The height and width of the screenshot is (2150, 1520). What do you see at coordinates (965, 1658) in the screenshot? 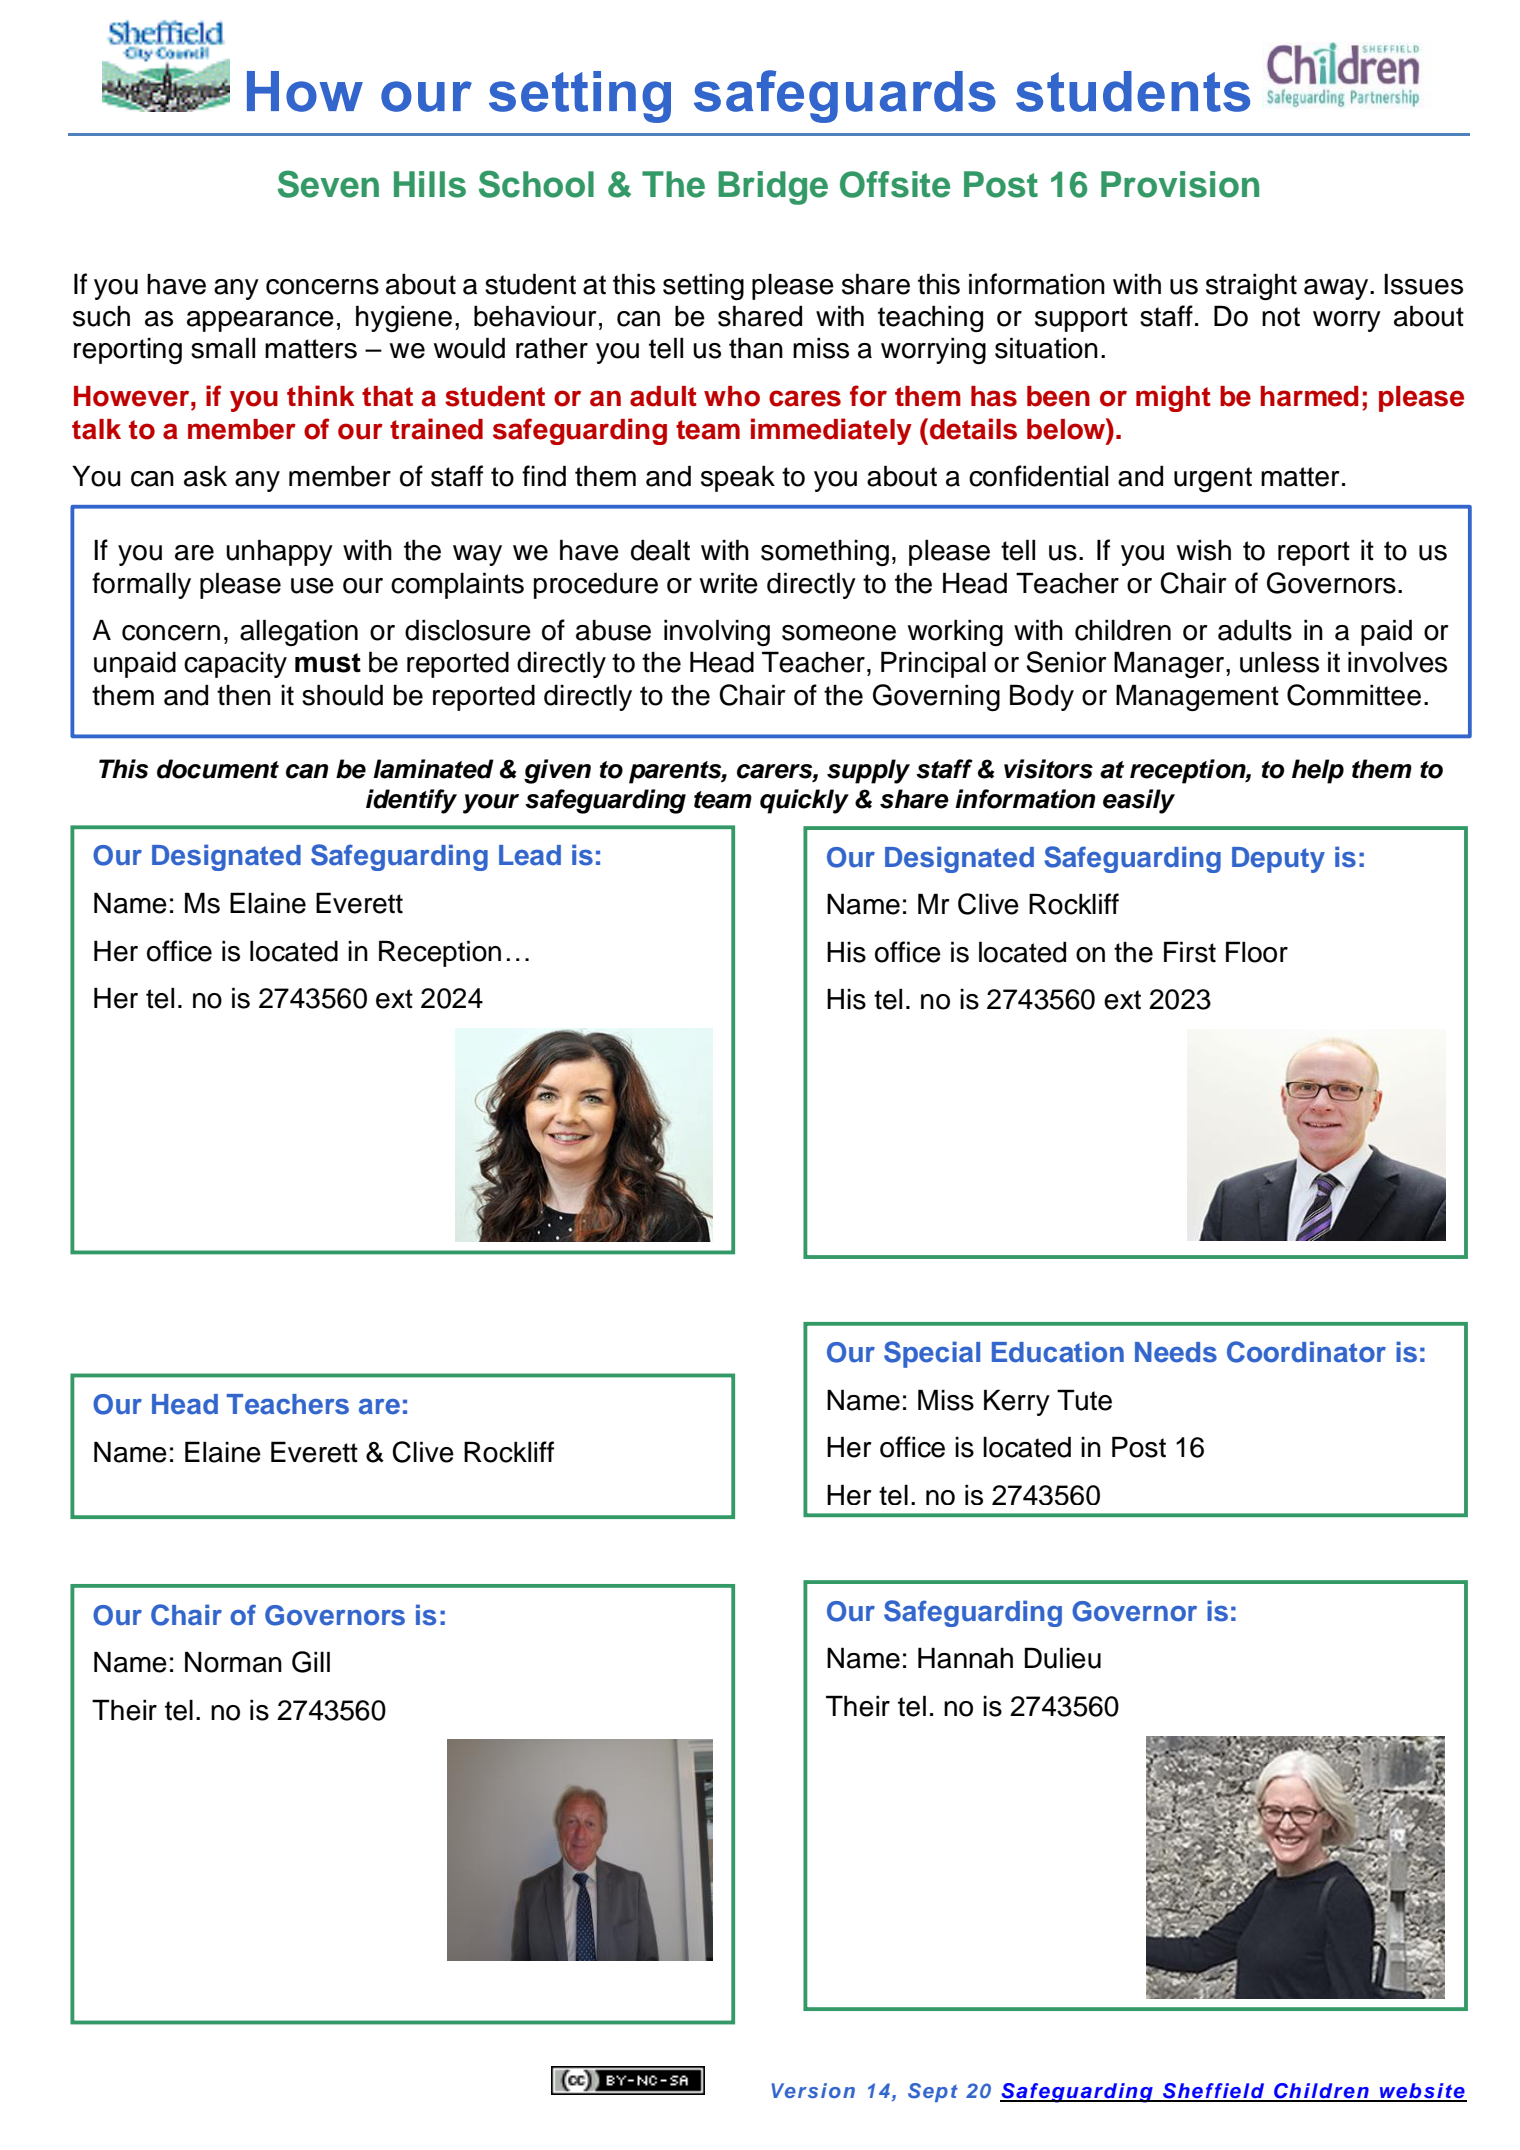
I see `Hannah` at bounding box center [965, 1658].
